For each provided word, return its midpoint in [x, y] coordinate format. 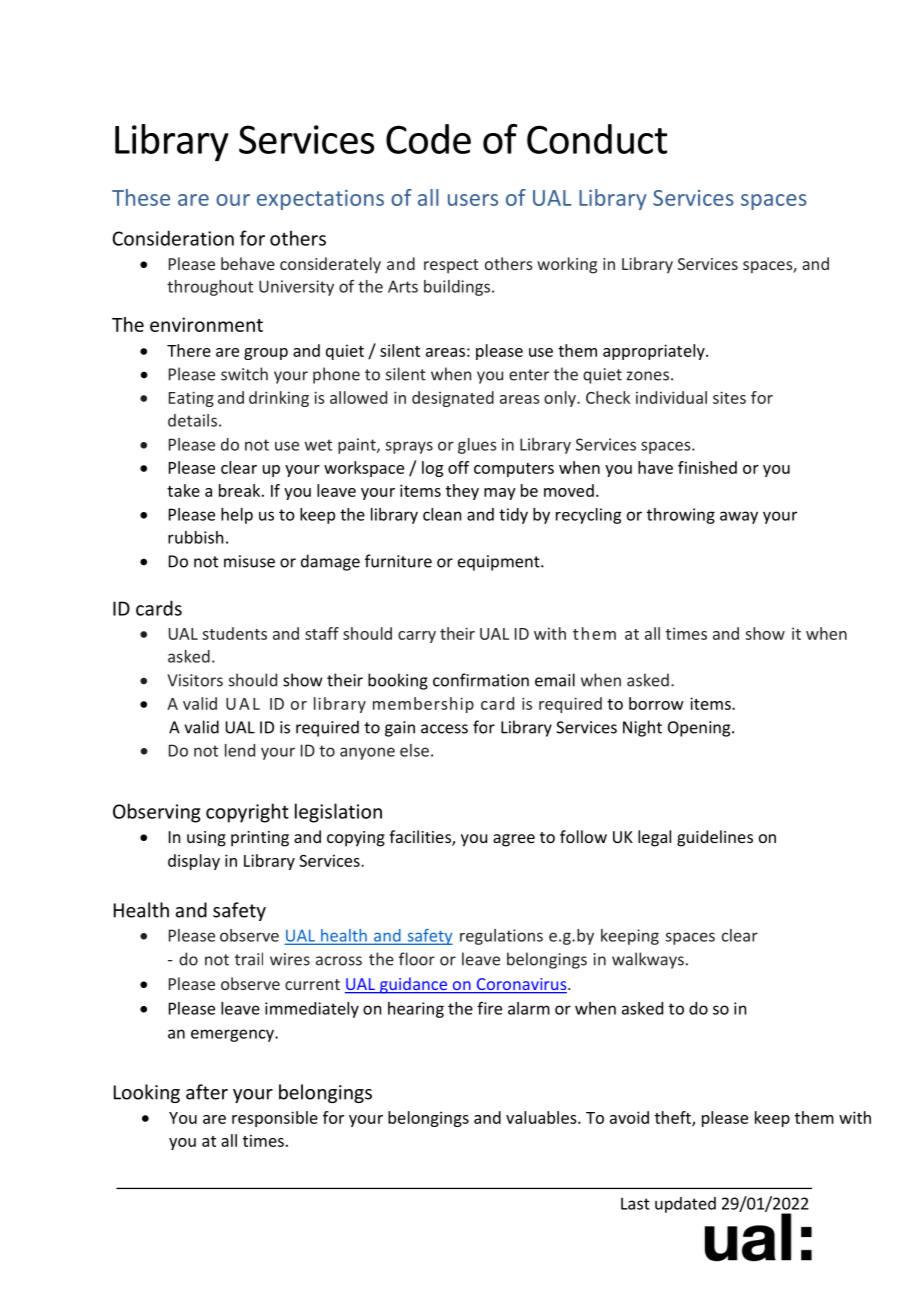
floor [417, 959]
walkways [648, 960]
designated [453, 399]
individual [671, 397]
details [192, 420]
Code [428, 139]
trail [249, 959]
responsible [275, 1119]
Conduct [597, 139]
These [141, 197]
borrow [656, 703]
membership [423, 705]
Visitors [195, 680]
